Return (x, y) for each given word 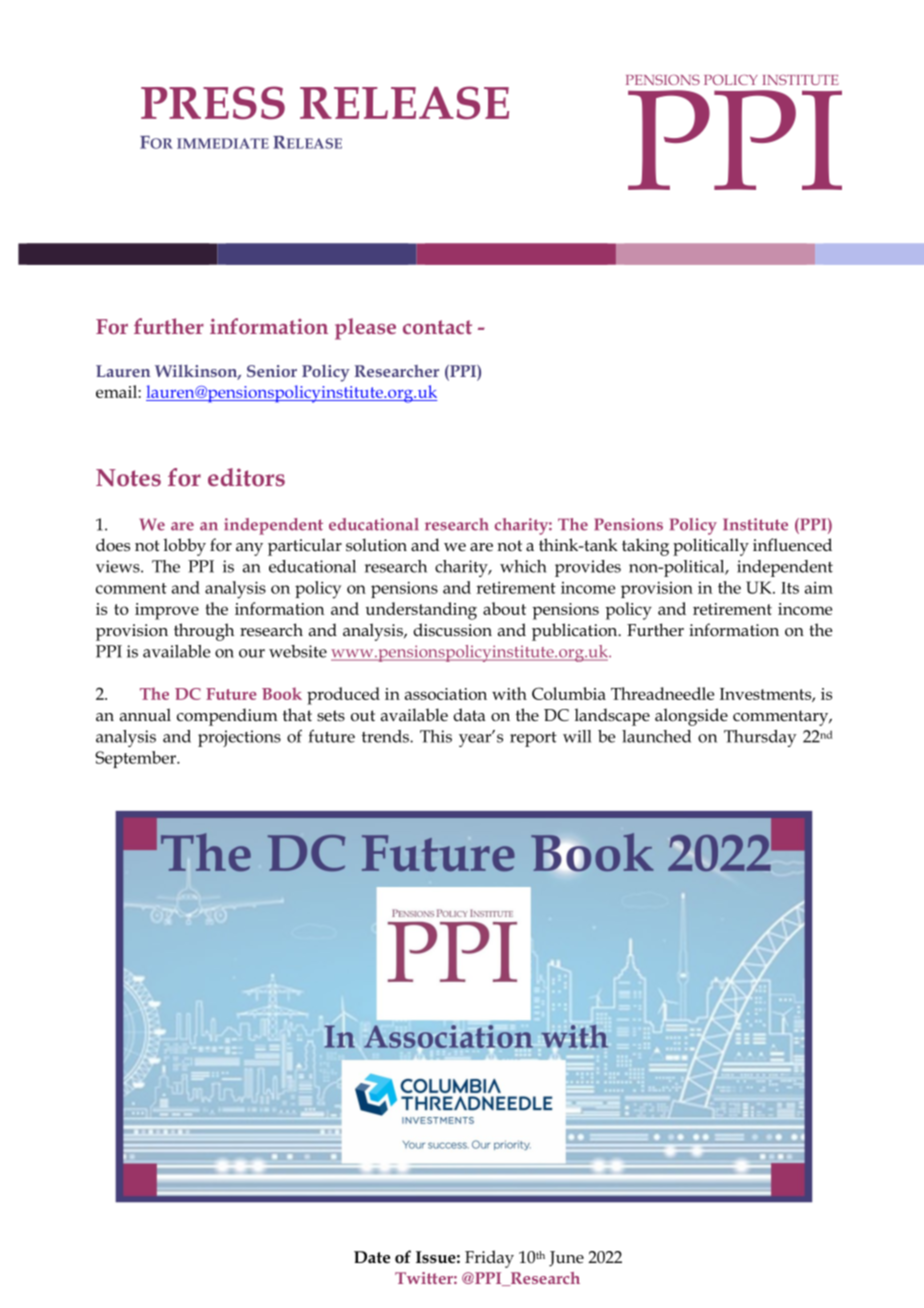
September (136, 759)
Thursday (760, 738)
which (523, 566)
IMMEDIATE (223, 143)
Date (372, 1257)
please (365, 329)
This (436, 736)
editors (246, 477)
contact (437, 327)
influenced (792, 545)
